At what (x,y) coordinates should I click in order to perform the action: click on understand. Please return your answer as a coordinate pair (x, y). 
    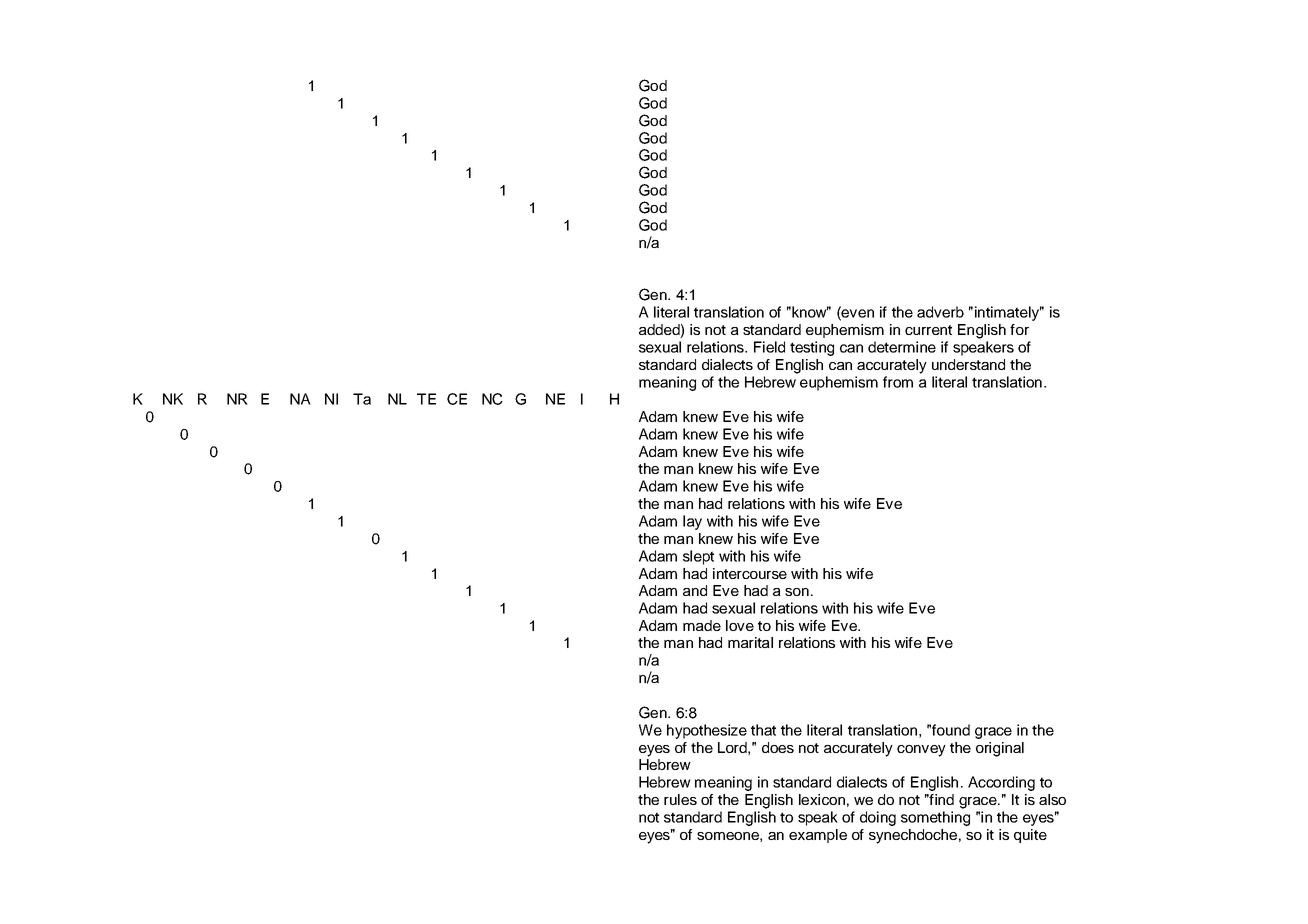
    Looking at the image, I should click on (968, 364).
